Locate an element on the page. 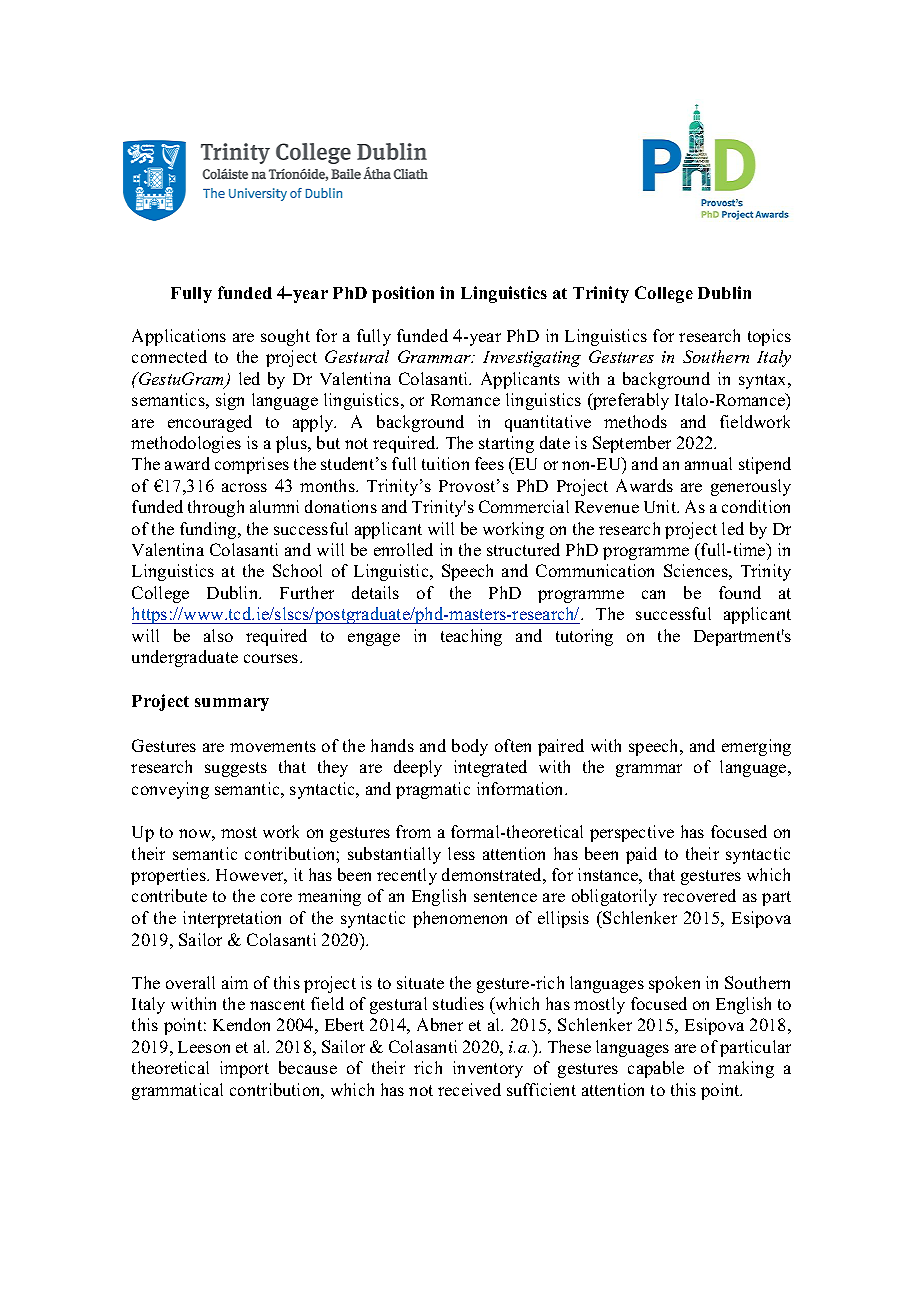 This document has height=1308, width=924. perspective is located at coordinates (632, 833).
